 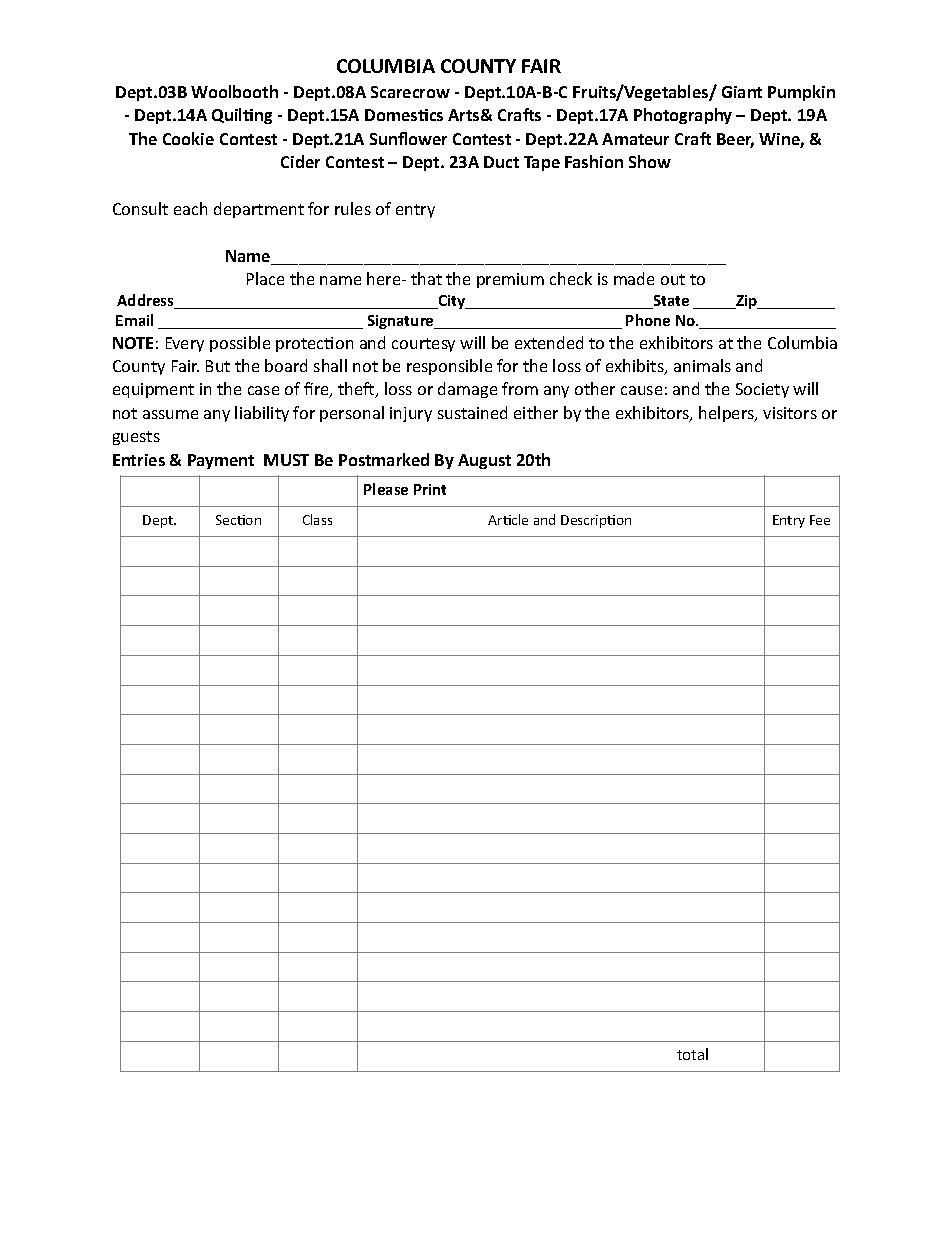 What do you see at coordinates (449, 367) in the document?
I see `responsible` at bounding box center [449, 367].
